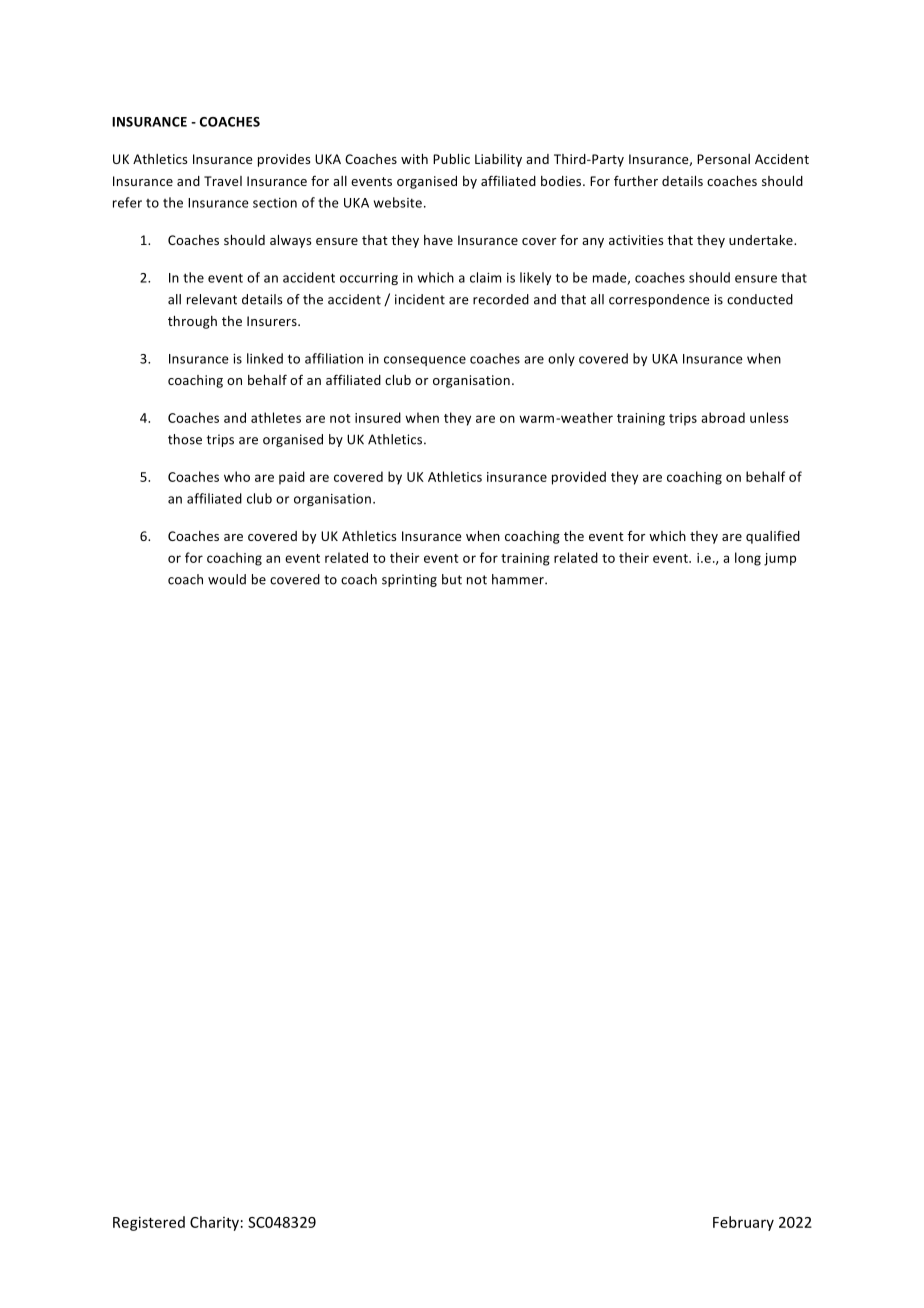 The width and height of the screenshot is (924, 1308). Describe the element at coordinates (780, 559) in the screenshot. I see `jump` at that location.
